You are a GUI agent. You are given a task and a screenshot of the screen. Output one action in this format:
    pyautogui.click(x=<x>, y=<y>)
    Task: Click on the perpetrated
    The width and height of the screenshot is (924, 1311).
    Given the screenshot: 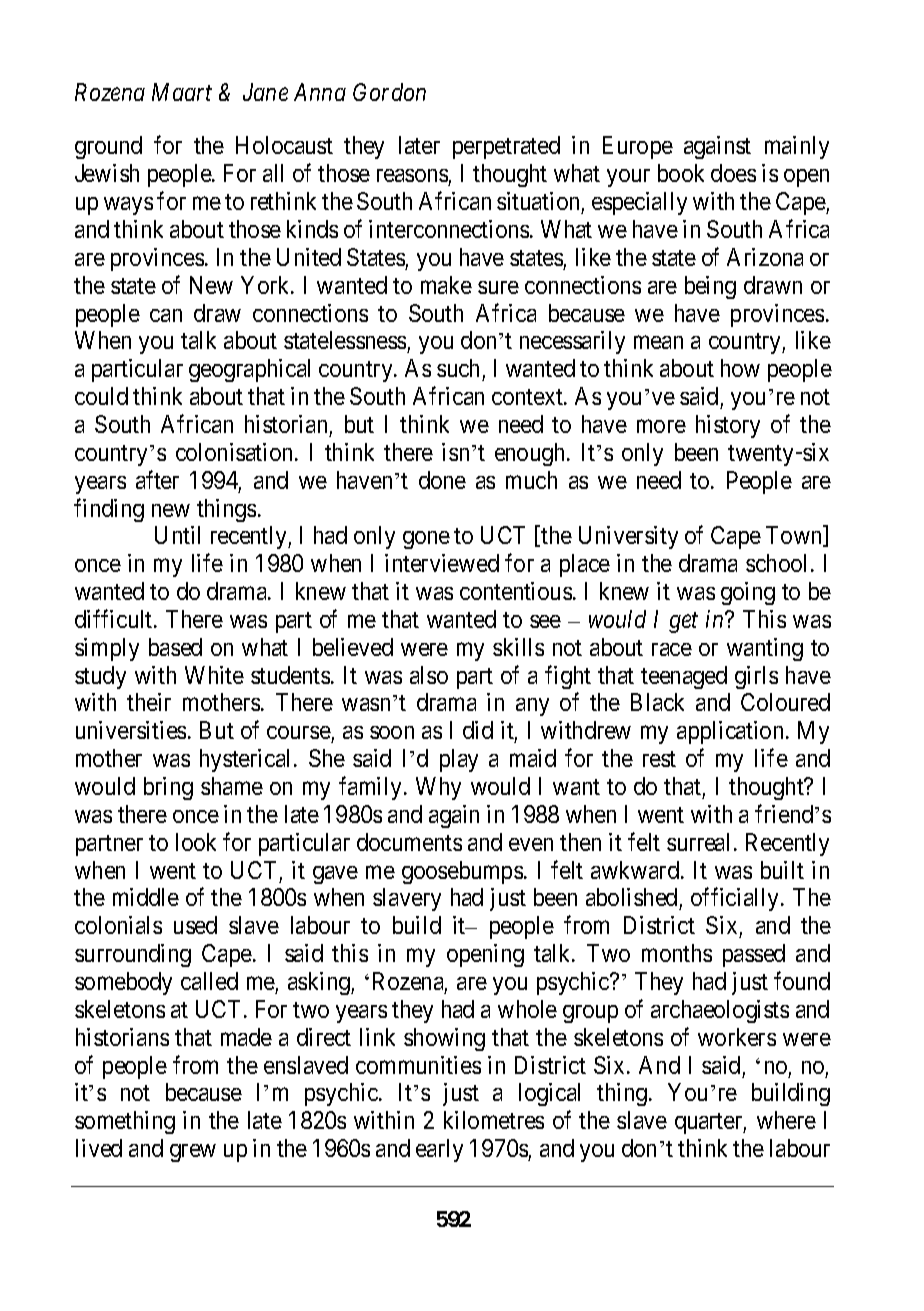 What is the action you would take?
    pyautogui.click(x=506, y=147)
